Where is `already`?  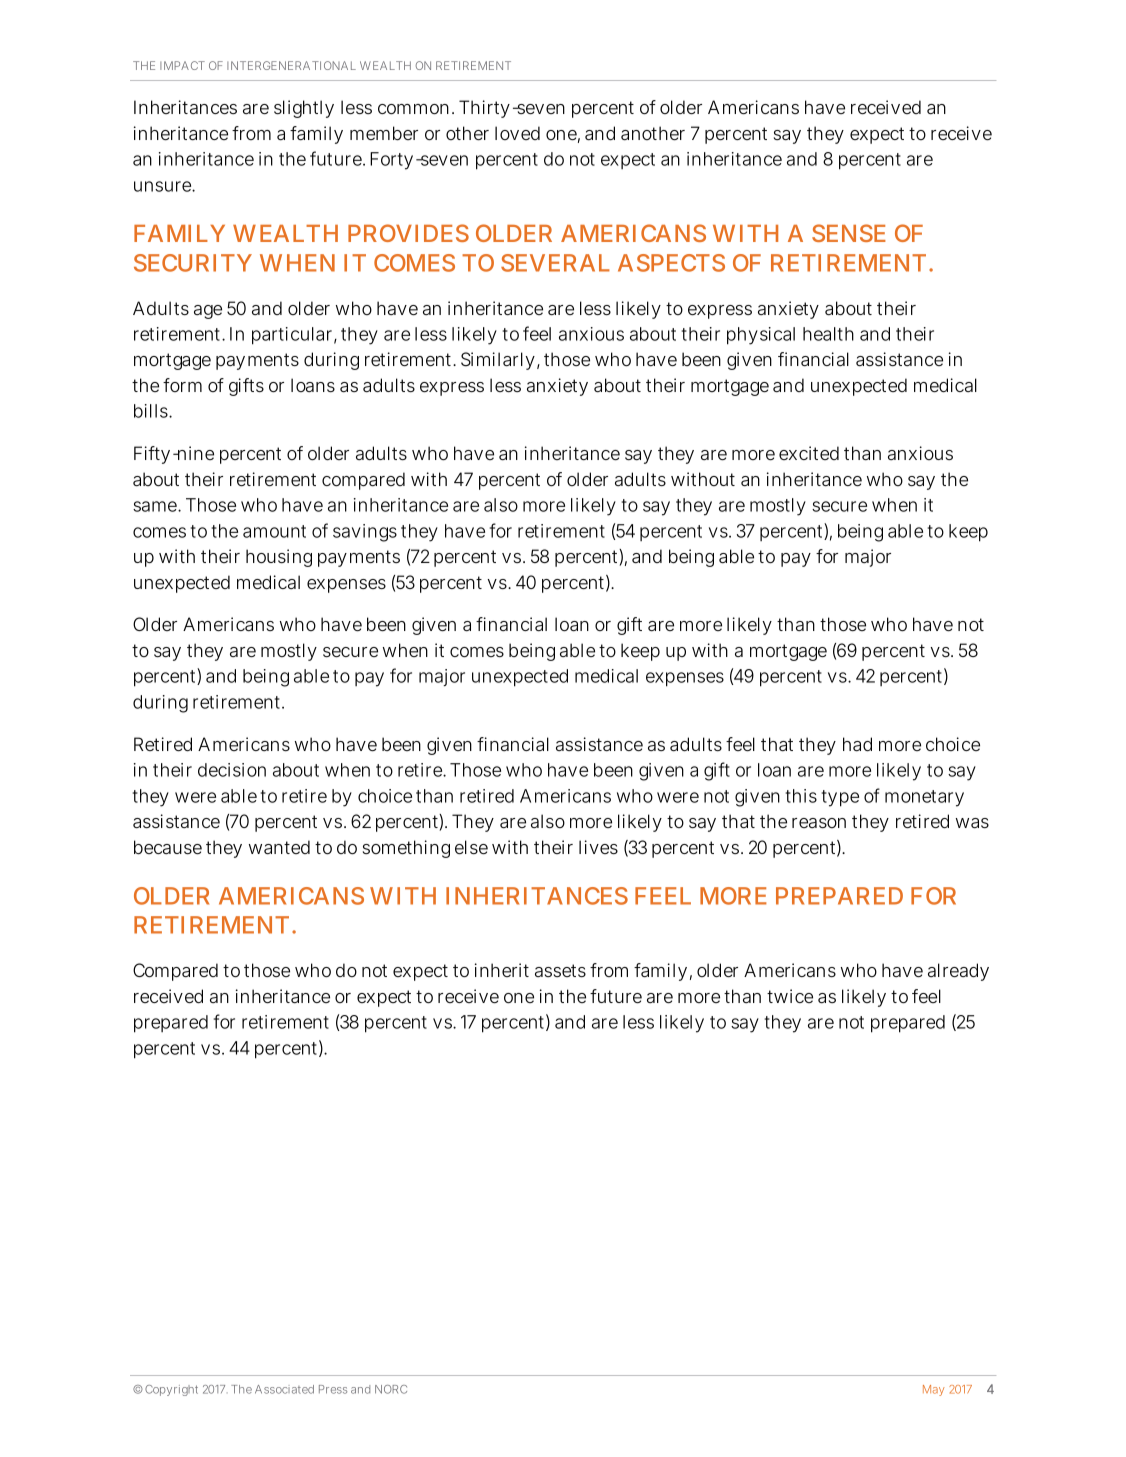
already is located at coordinates (958, 972).
